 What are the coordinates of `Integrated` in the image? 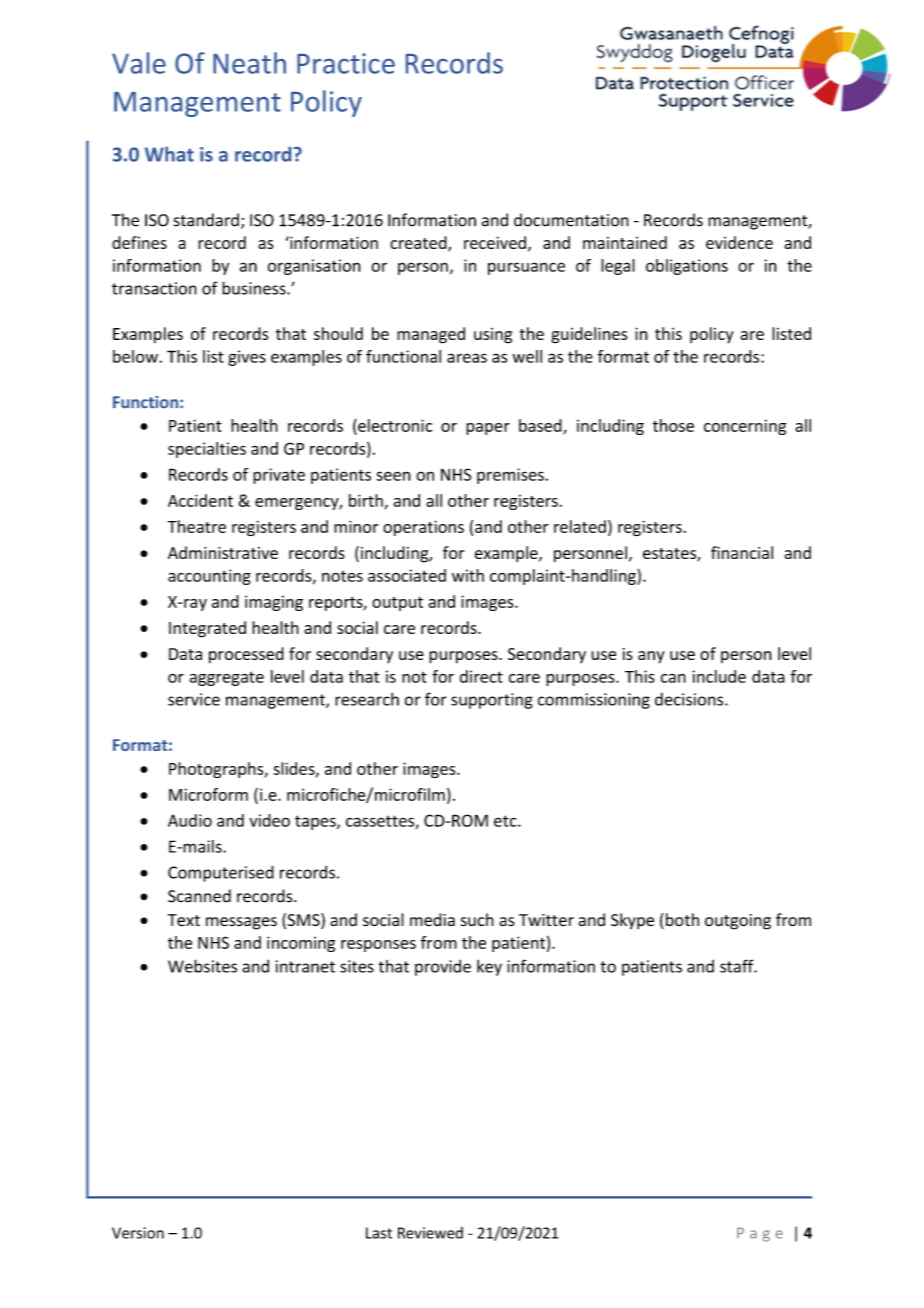 It's located at (207, 629).
